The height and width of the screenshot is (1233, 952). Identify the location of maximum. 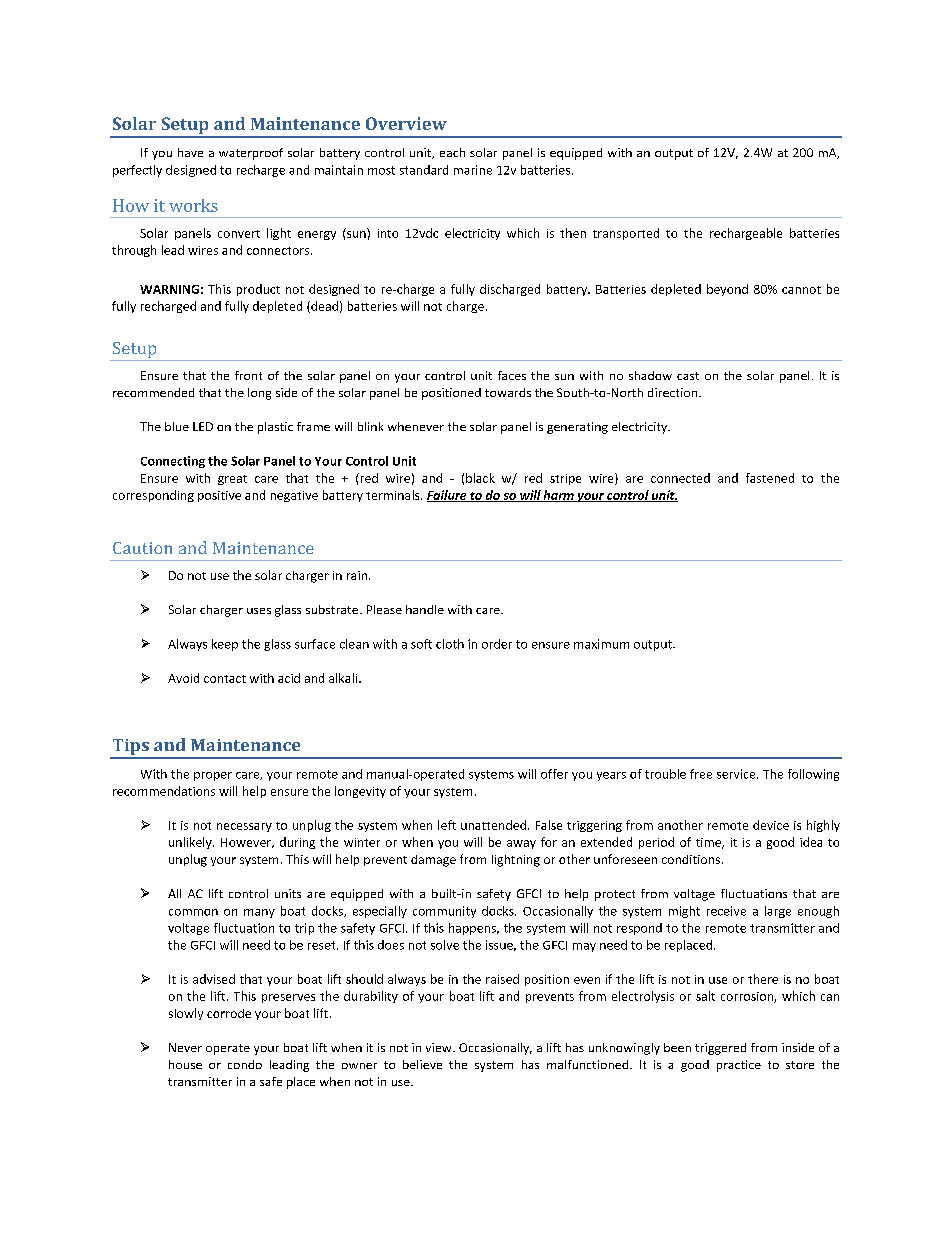
(601, 644).
